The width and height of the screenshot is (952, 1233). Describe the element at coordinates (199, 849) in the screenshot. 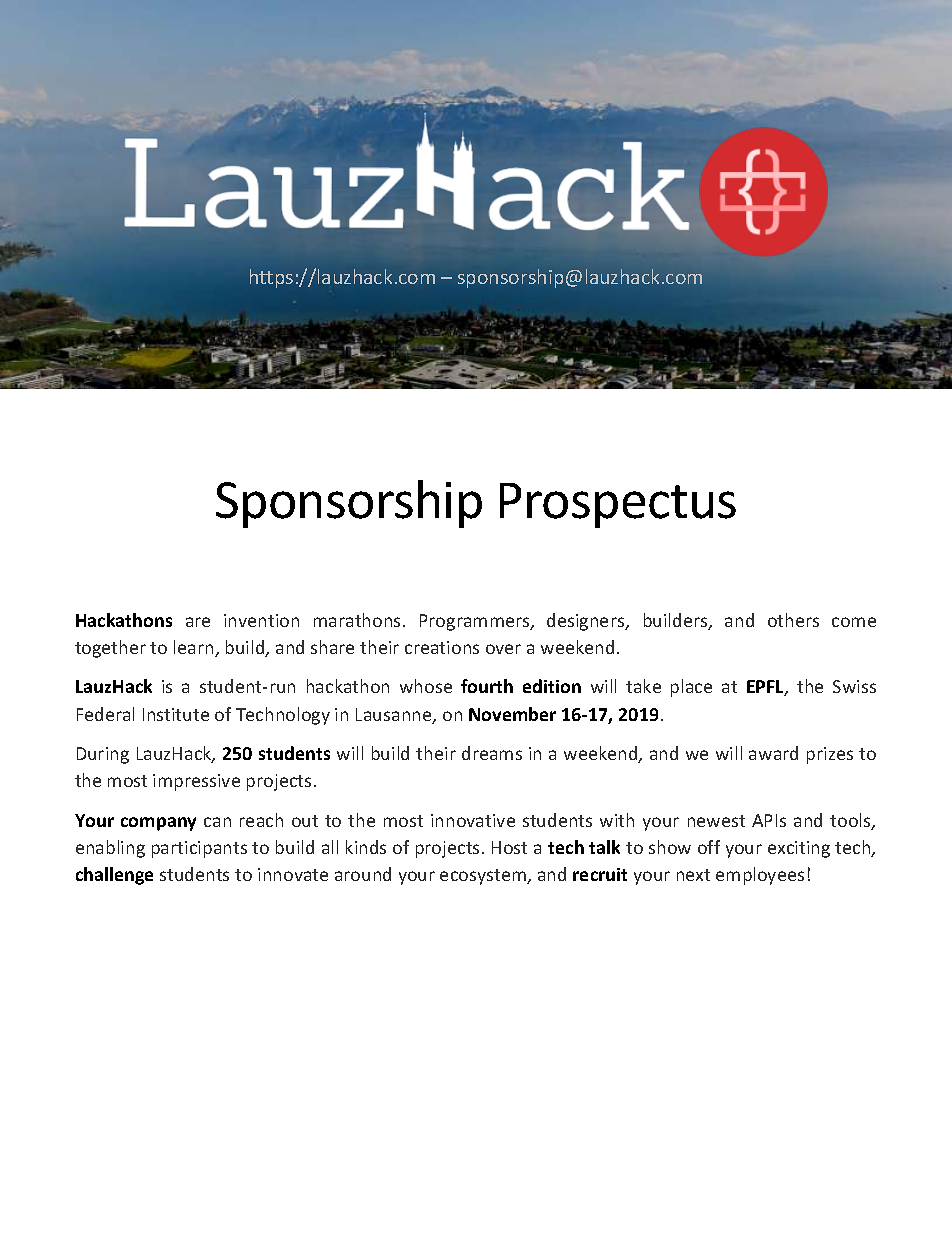

I see `participants` at that location.
